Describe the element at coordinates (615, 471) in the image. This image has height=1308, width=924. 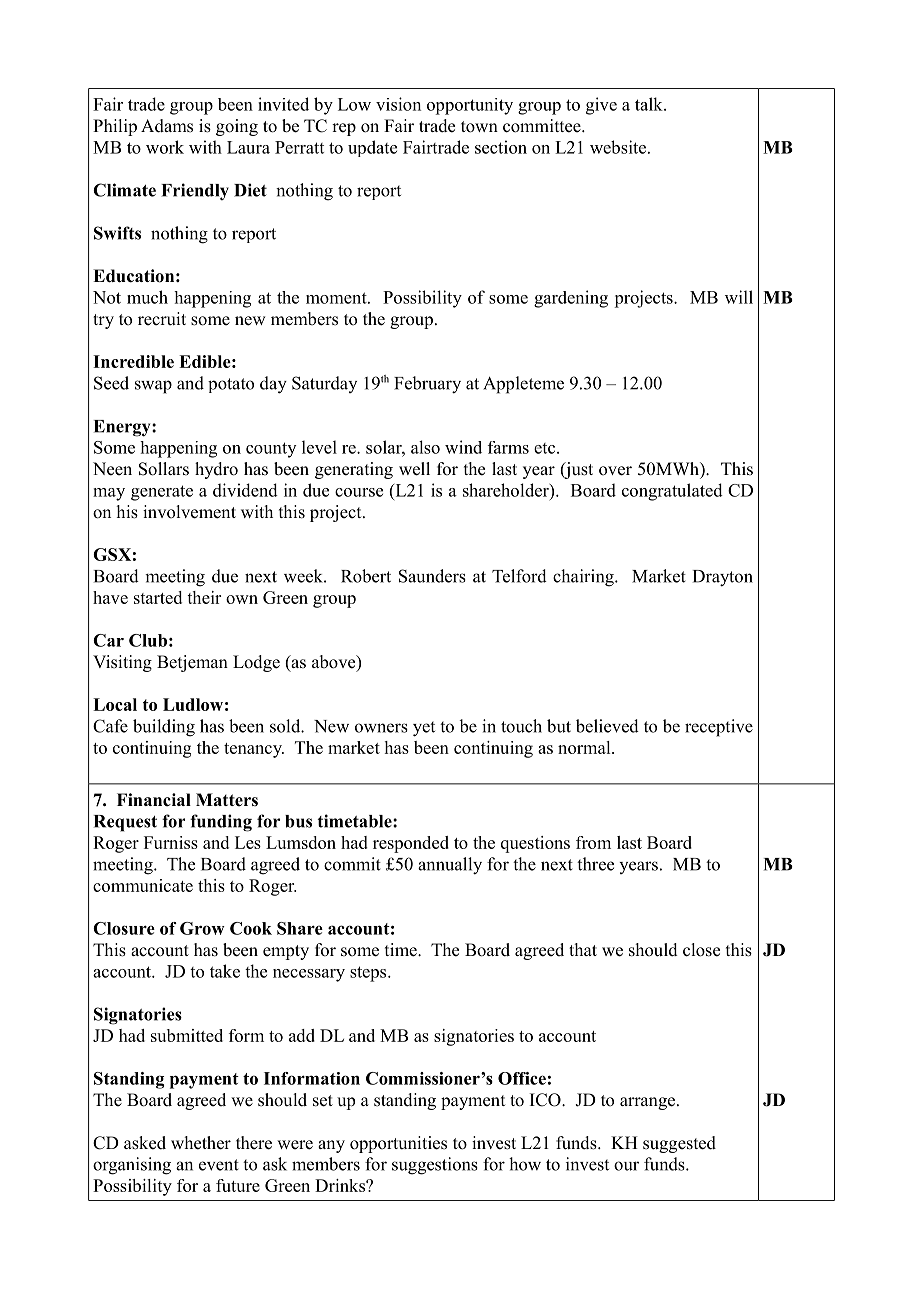
I see `over` at that location.
